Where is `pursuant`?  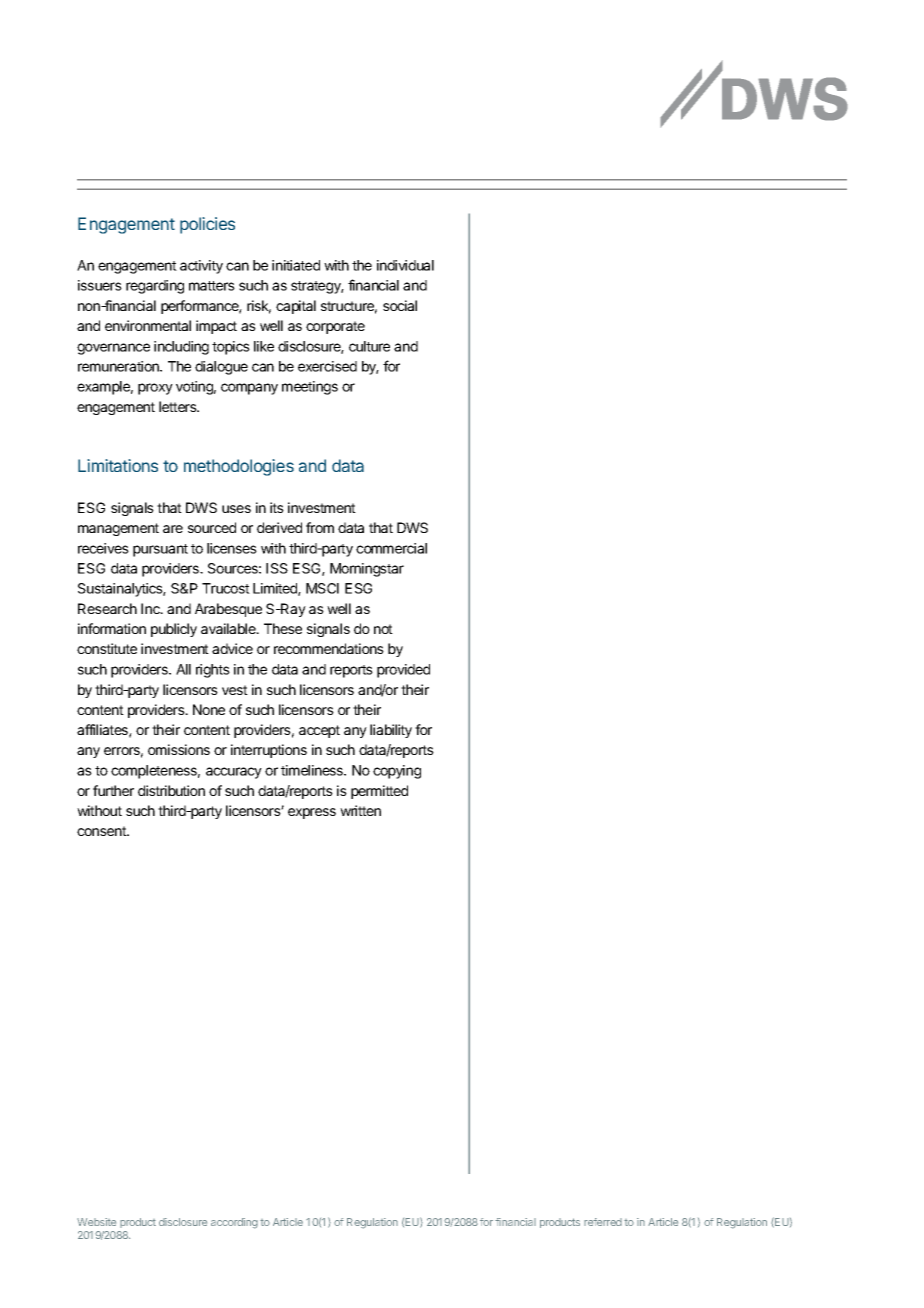 pursuant is located at coordinates (160, 550).
